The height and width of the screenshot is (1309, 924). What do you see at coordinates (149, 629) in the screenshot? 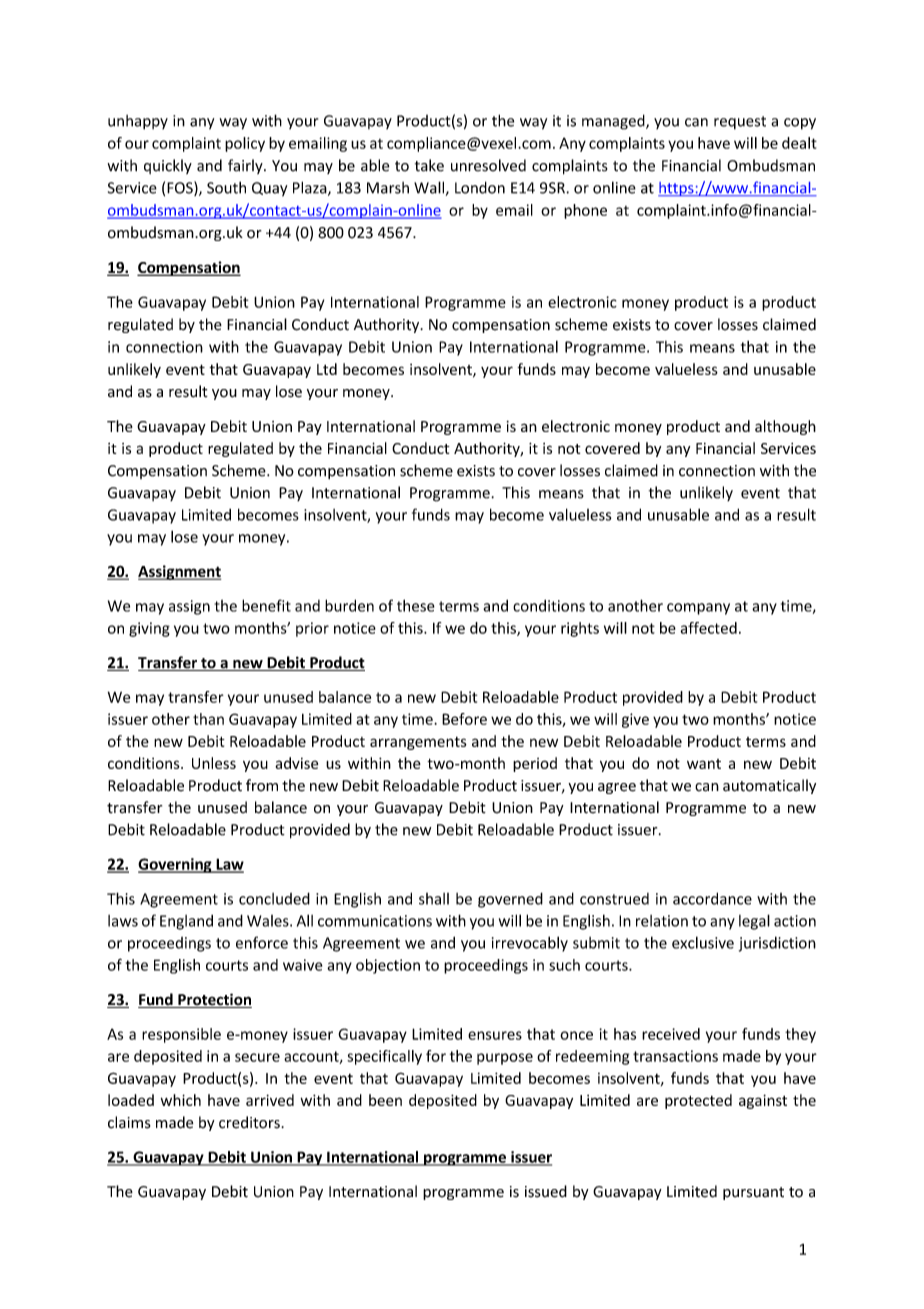
I see `giving` at bounding box center [149, 629].
